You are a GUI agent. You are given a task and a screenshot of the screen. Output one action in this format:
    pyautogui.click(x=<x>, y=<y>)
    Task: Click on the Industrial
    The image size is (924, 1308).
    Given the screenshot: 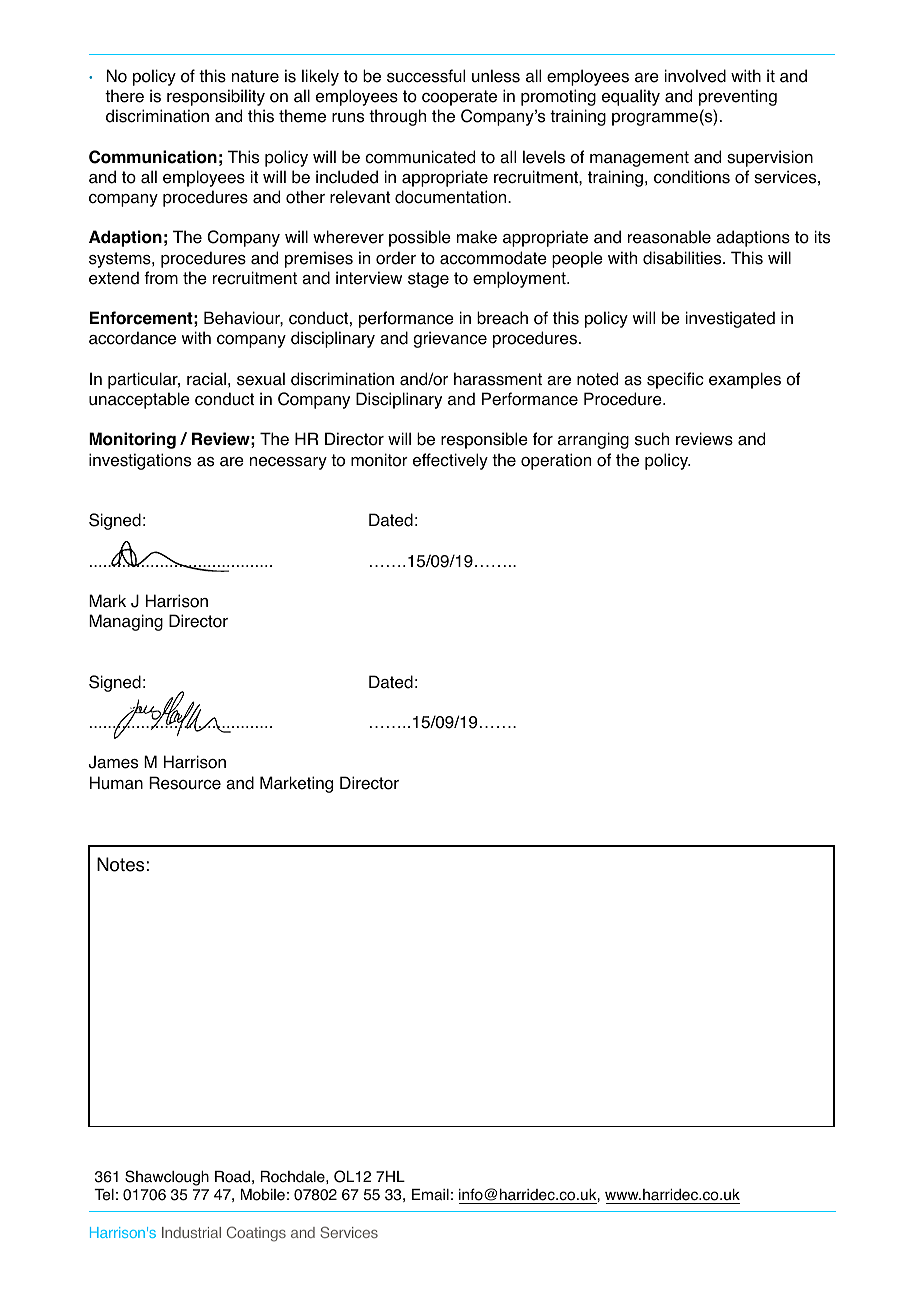 What is the action you would take?
    pyautogui.click(x=191, y=1232)
